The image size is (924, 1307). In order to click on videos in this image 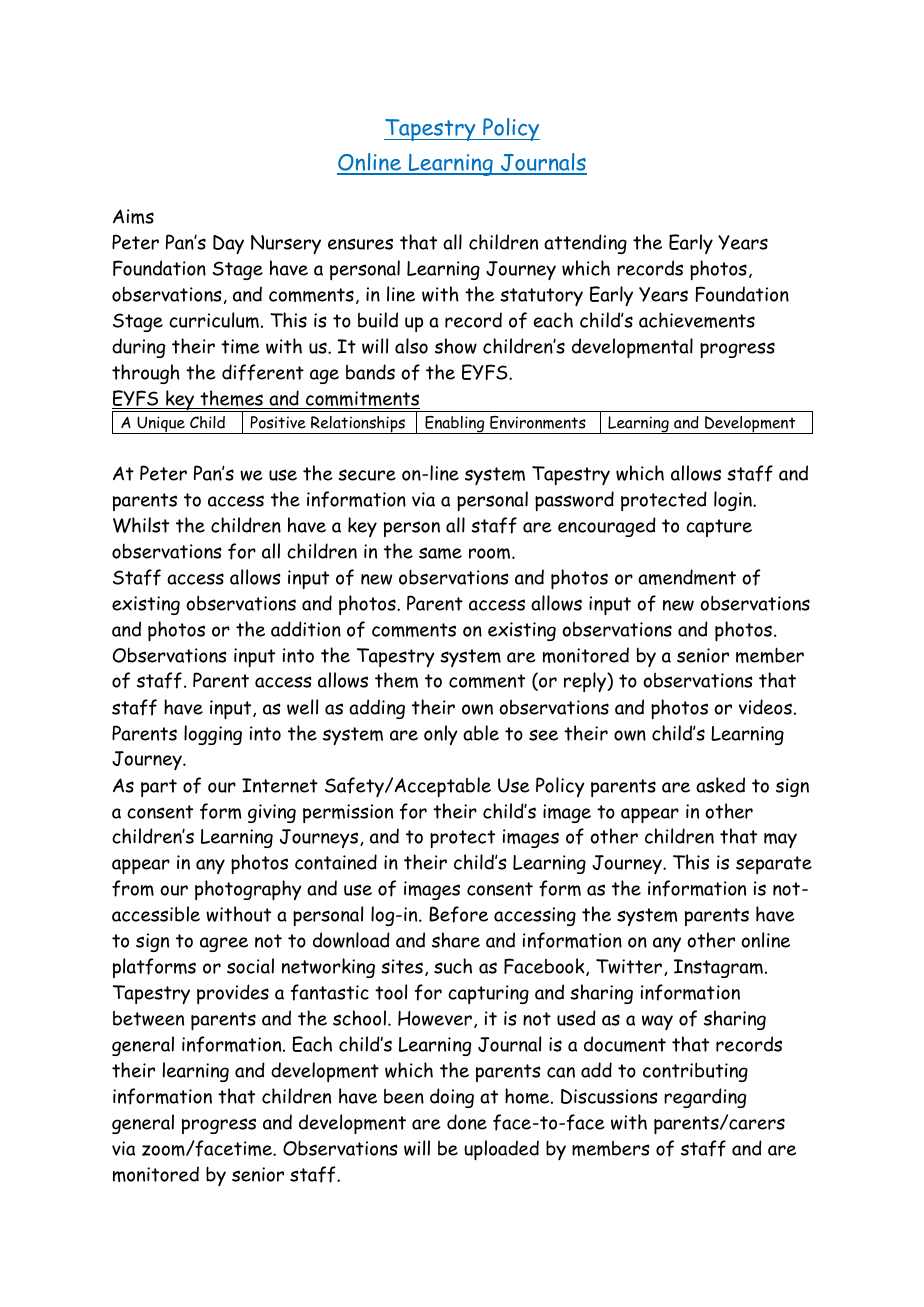, I will do `click(765, 707)`.
